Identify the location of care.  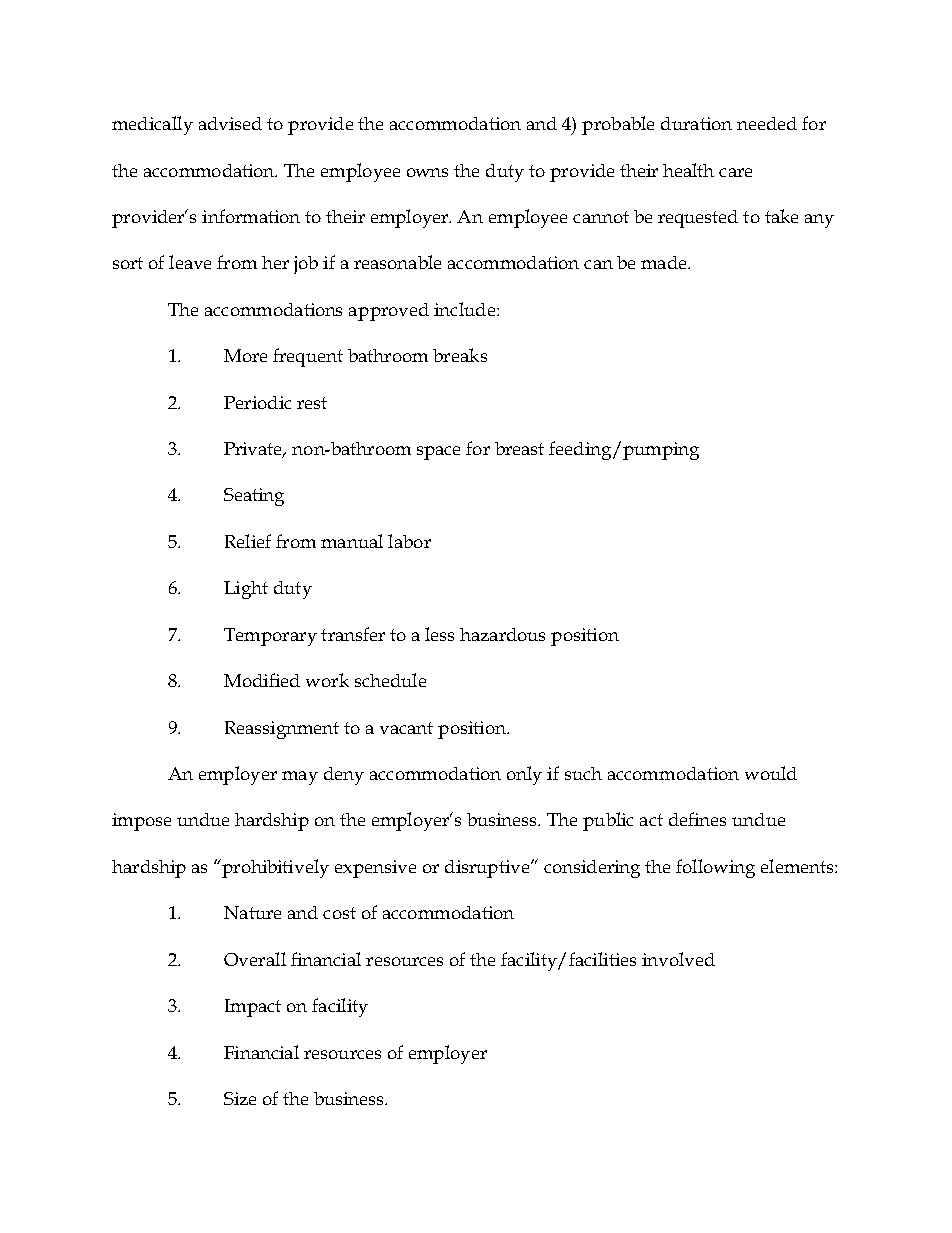
(735, 172).
